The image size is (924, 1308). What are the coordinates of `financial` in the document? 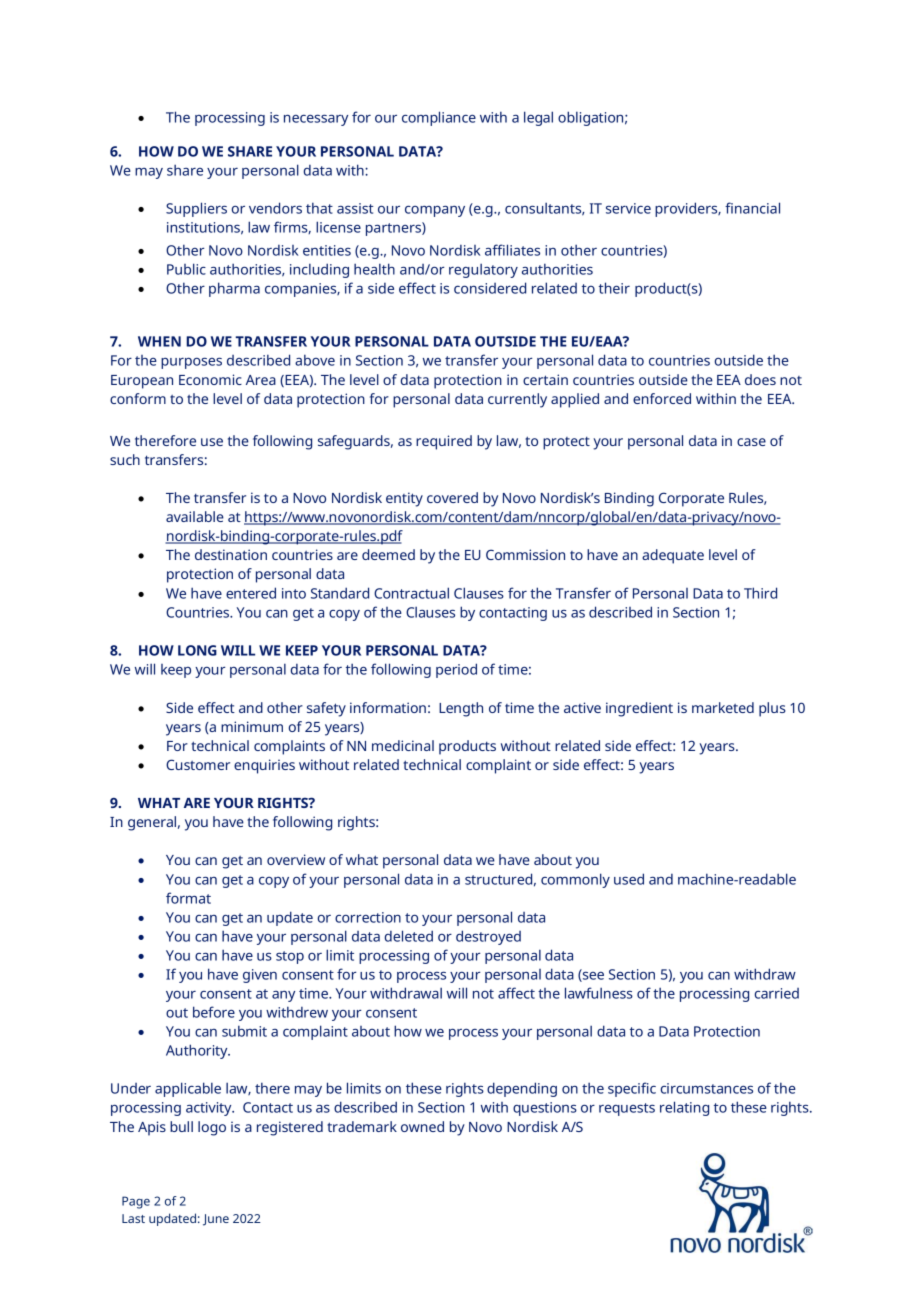 It's located at (752, 208).
